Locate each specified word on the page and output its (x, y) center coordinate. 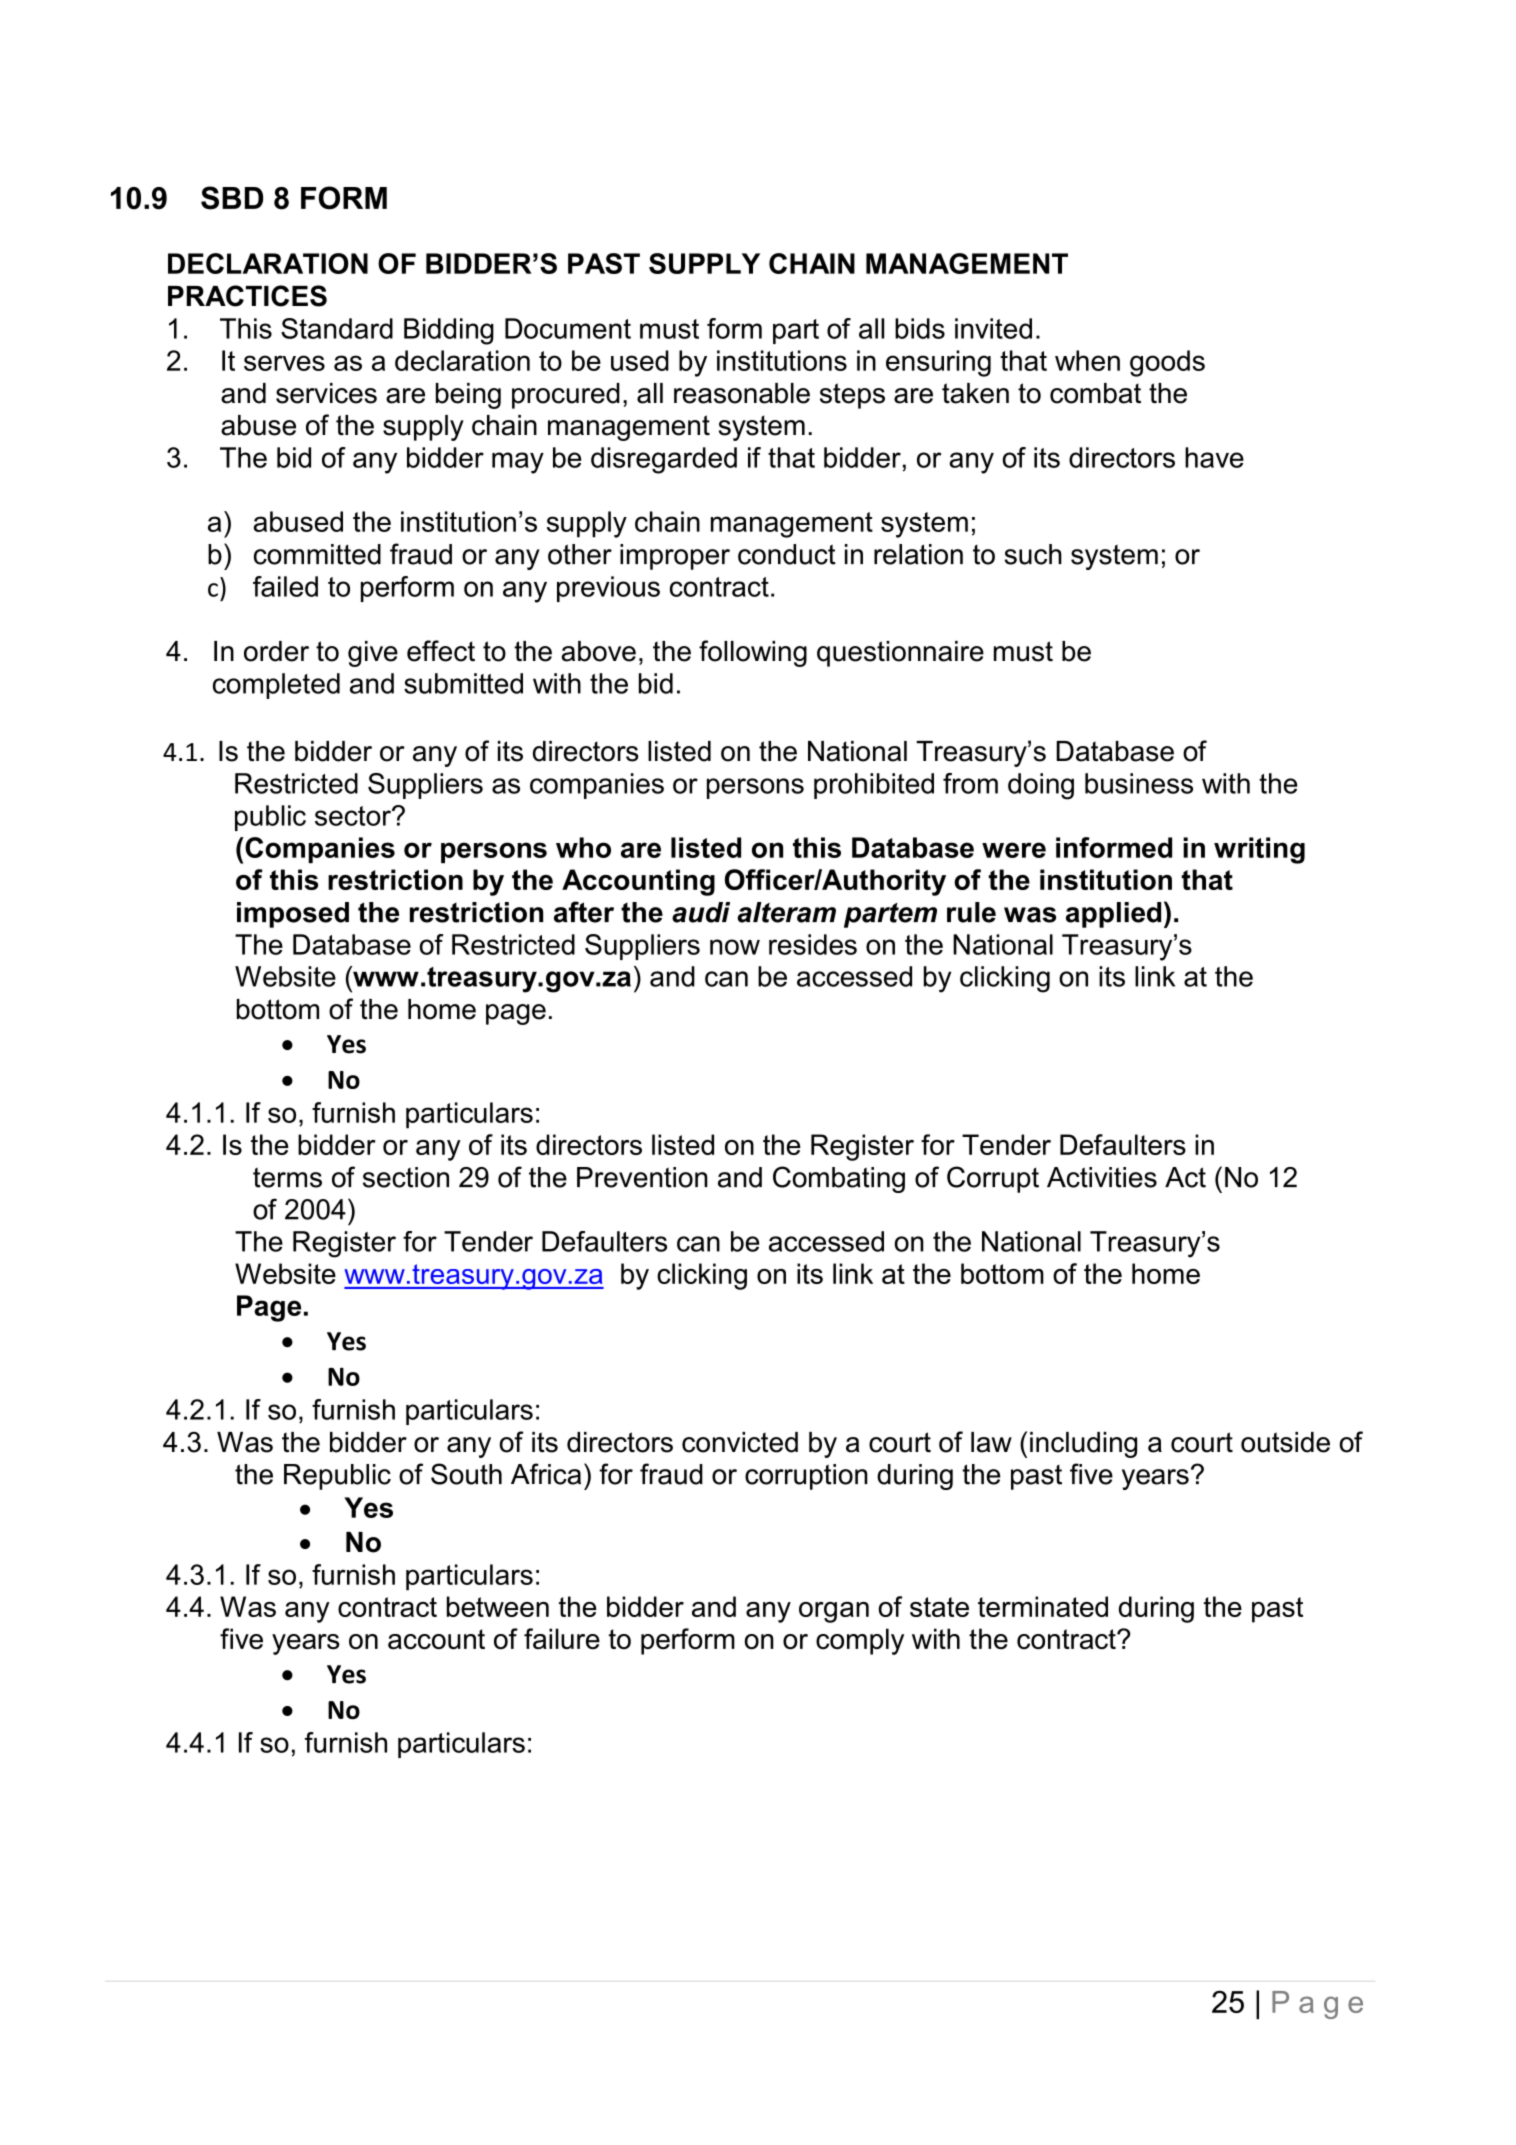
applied (1113, 915)
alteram (786, 912)
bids (920, 328)
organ (834, 1612)
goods (1167, 363)
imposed (293, 915)
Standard (337, 328)
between (498, 1606)
